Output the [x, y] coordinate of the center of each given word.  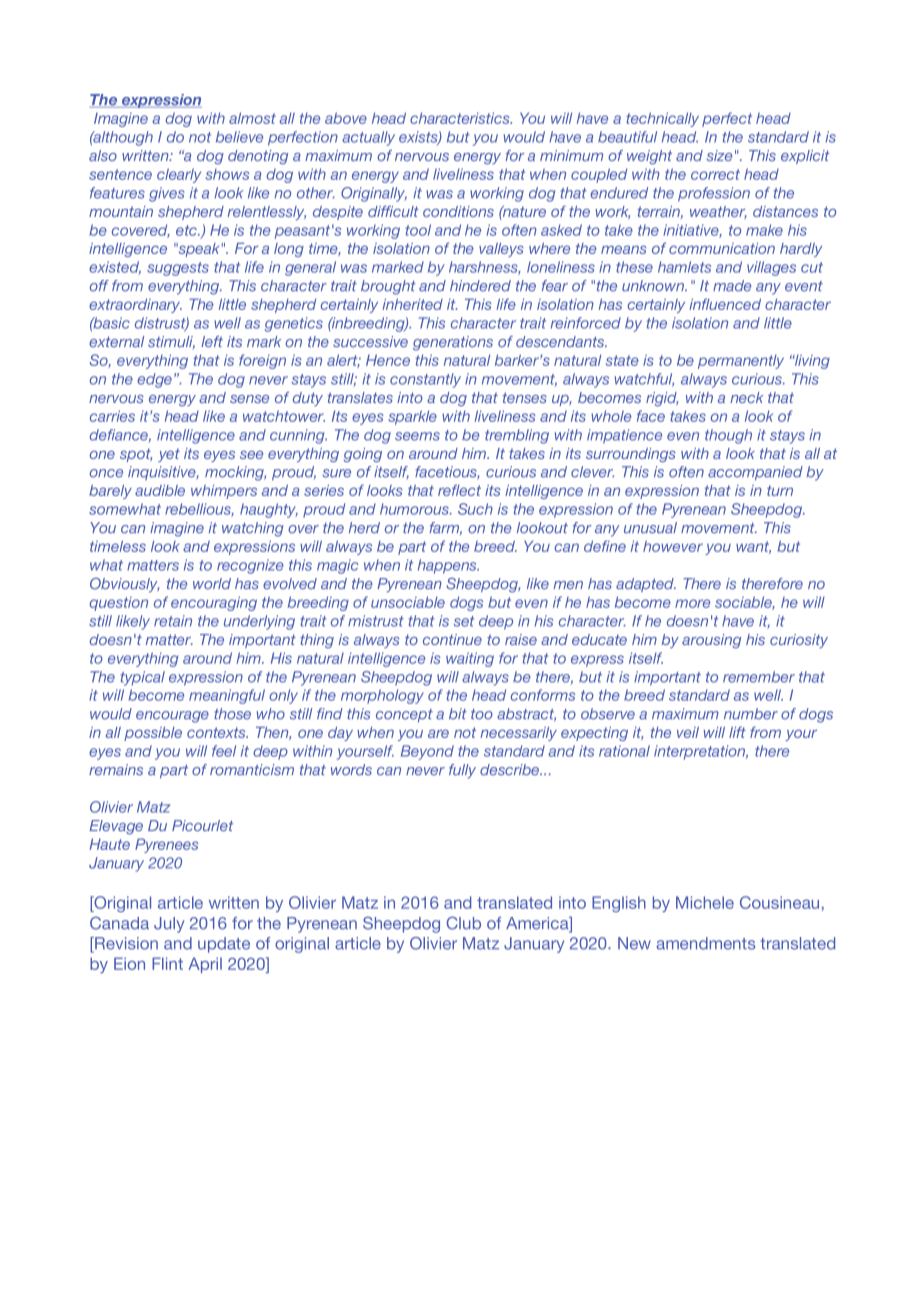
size [719, 155]
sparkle [412, 417]
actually [368, 138]
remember [759, 677]
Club [463, 923]
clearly [179, 175]
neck [746, 397]
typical [143, 678]
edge [154, 380]
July [169, 925]
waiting [470, 659]
